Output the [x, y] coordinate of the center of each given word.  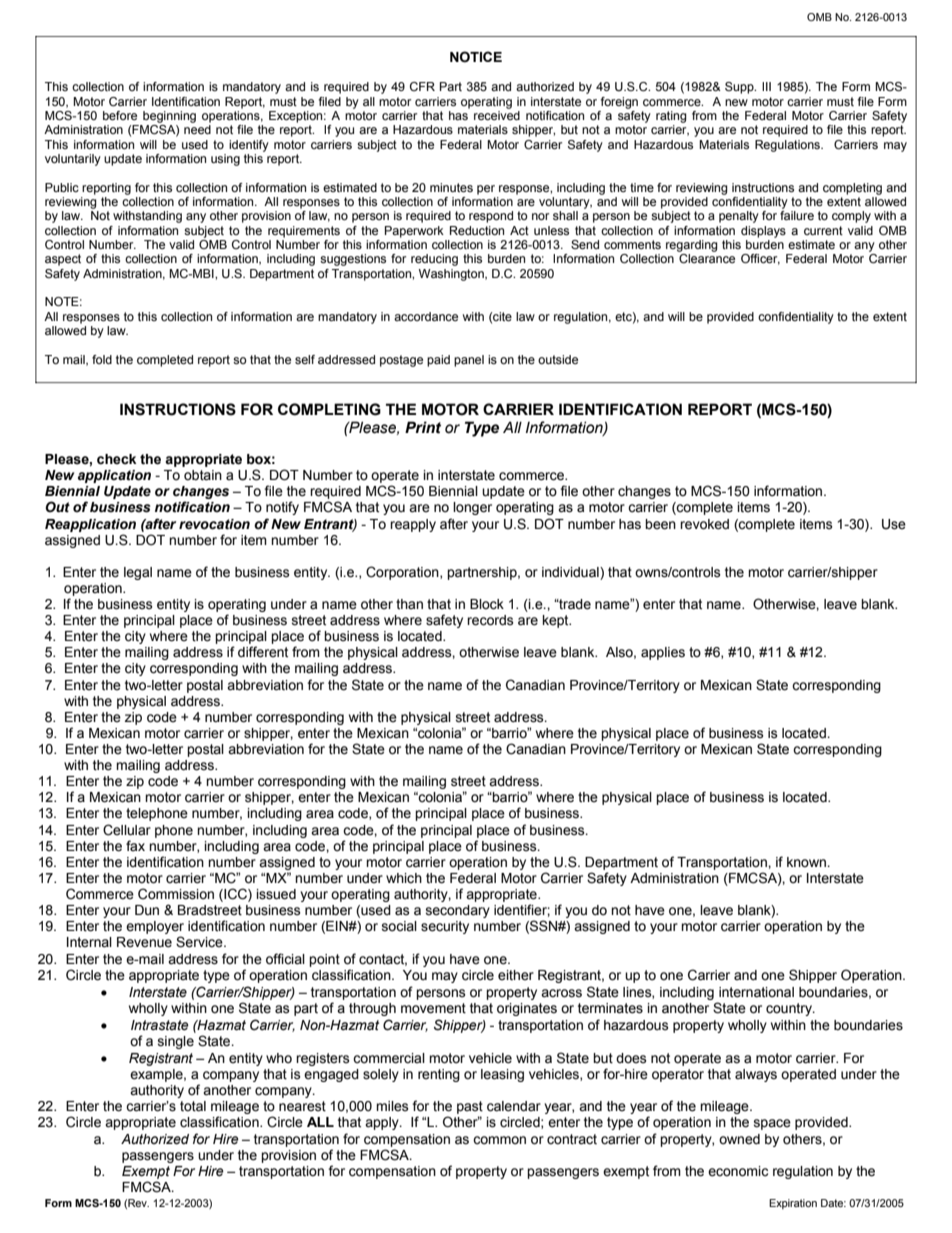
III [766, 86]
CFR [422, 86]
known [807, 862]
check [116, 459]
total [193, 1106]
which [404, 878]
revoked [704, 524]
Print [423, 427]
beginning [169, 117]
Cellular [127, 830]
